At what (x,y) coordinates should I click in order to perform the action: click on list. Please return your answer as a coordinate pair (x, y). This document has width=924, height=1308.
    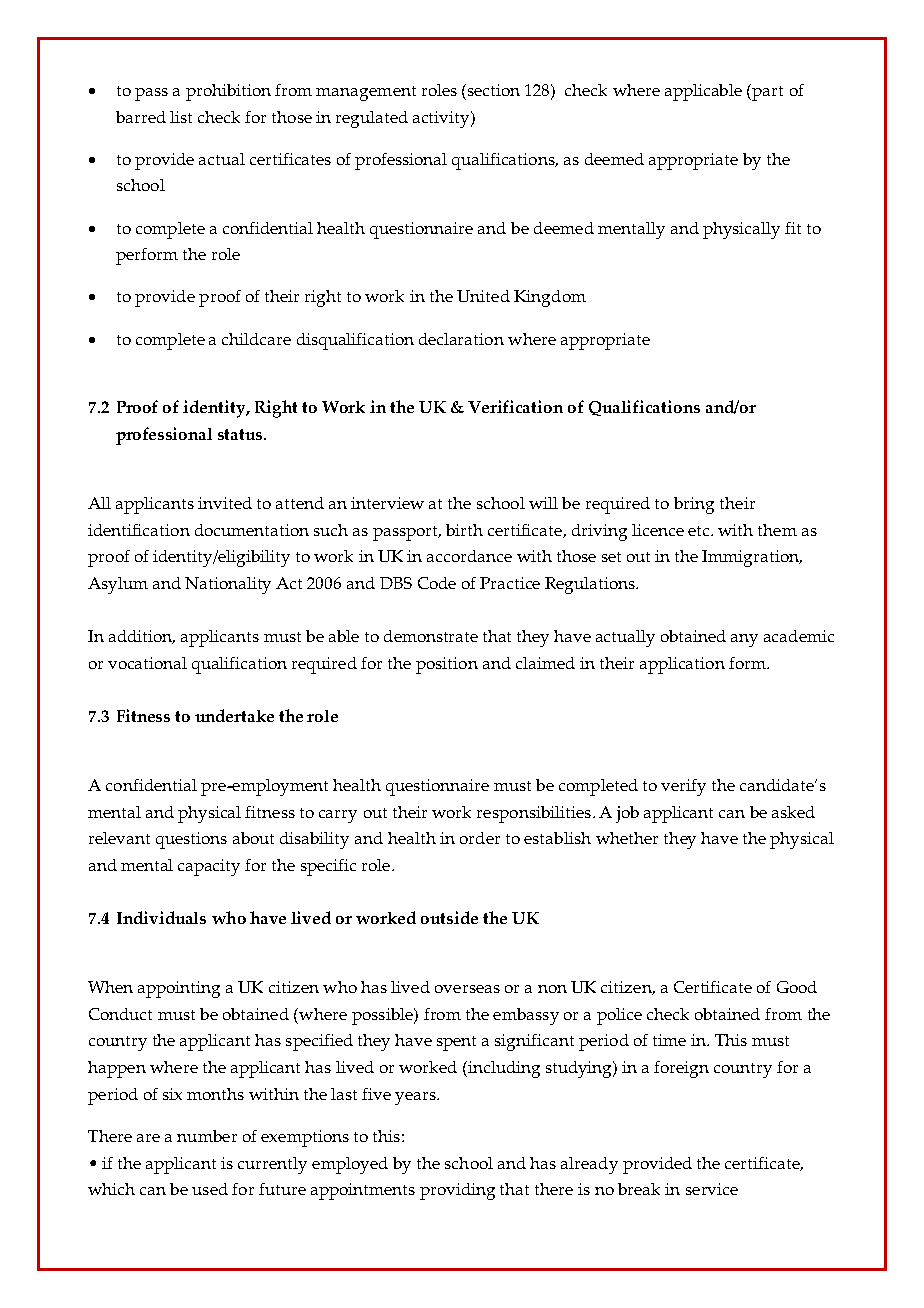
    Looking at the image, I should click on (181, 117).
